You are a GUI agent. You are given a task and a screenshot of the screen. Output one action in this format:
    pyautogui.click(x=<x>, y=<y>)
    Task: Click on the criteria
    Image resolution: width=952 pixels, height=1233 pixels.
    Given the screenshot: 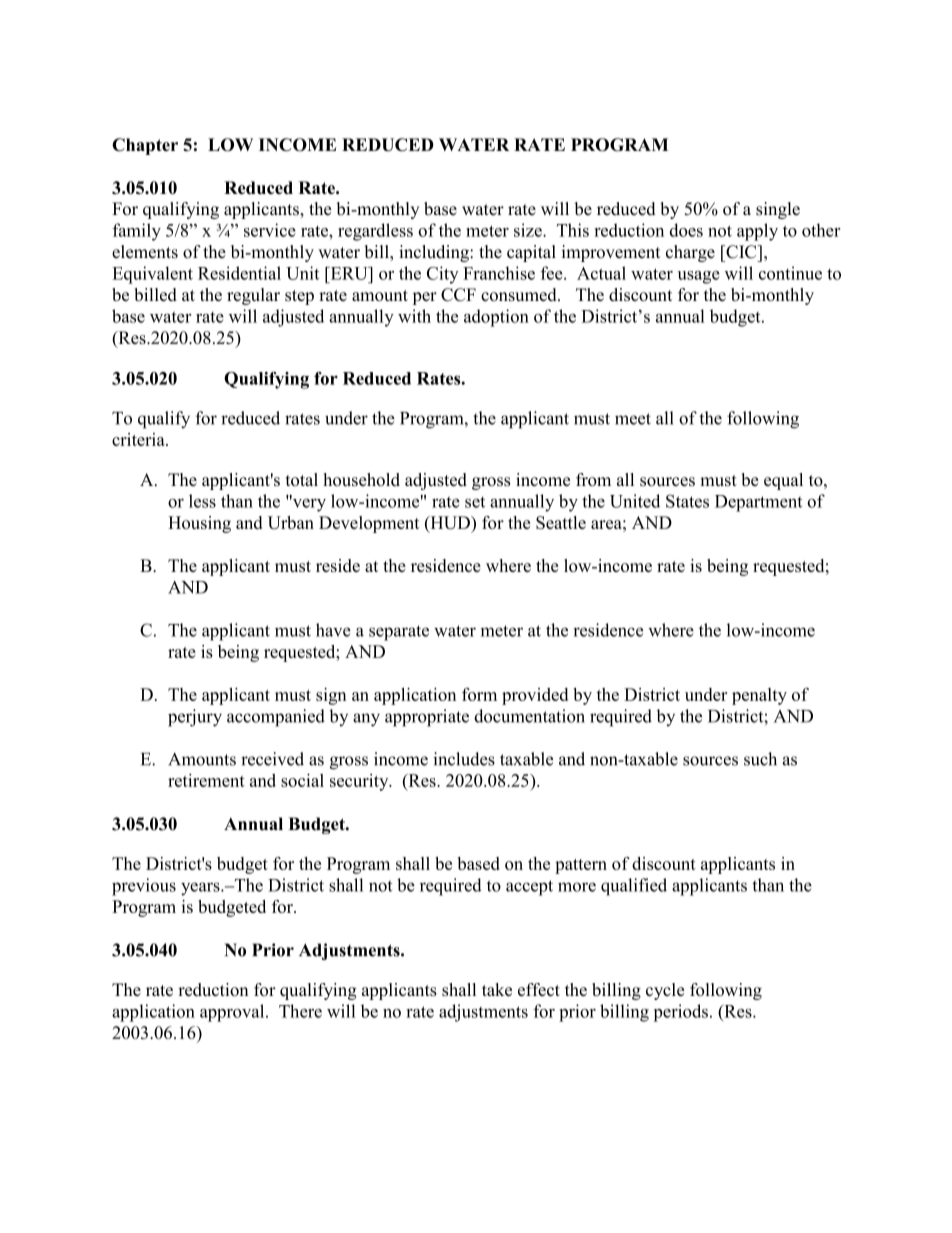 What is the action you would take?
    pyautogui.click(x=139, y=439)
